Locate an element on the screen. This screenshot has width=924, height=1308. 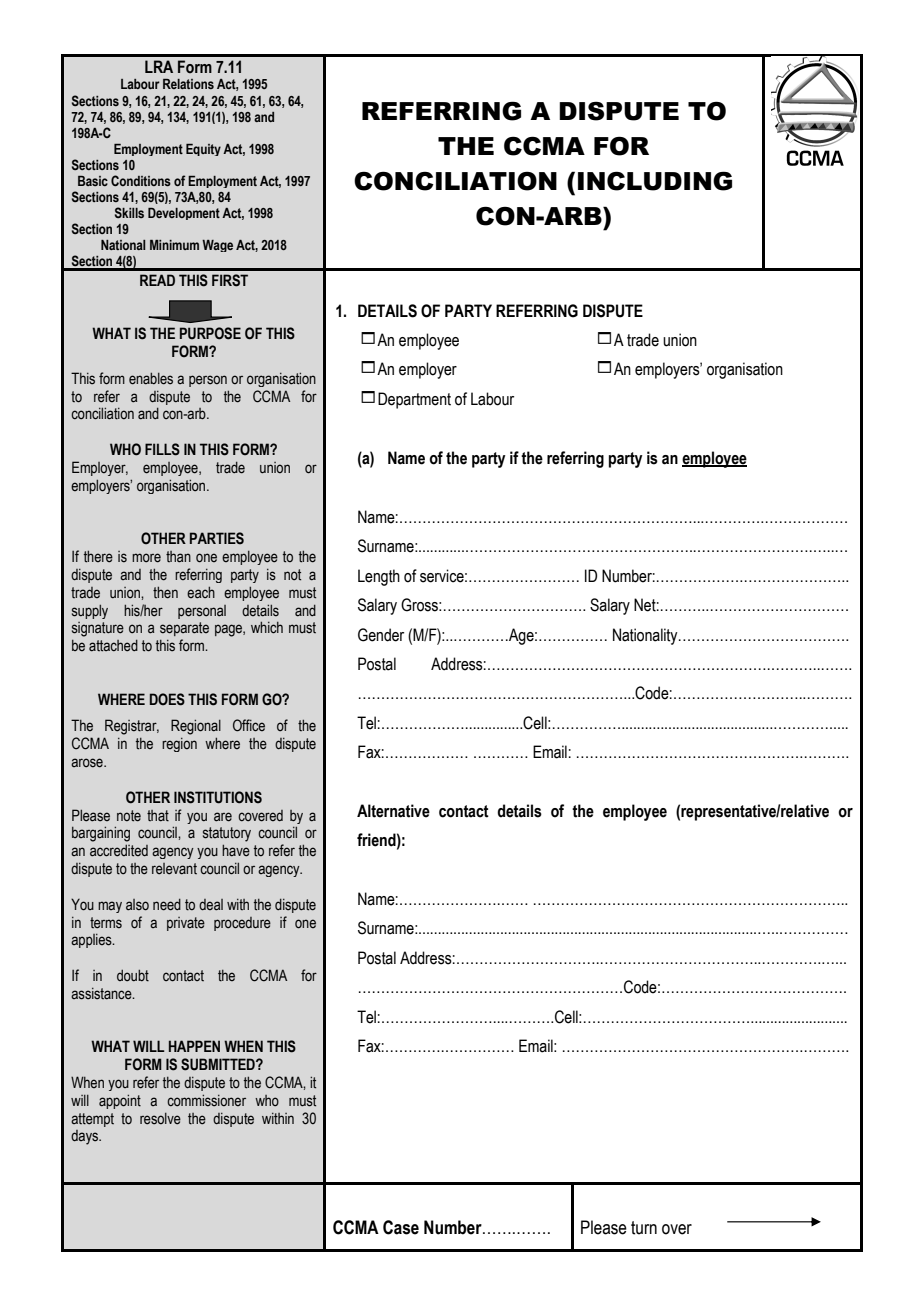
need is located at coordinates (167, 904).
